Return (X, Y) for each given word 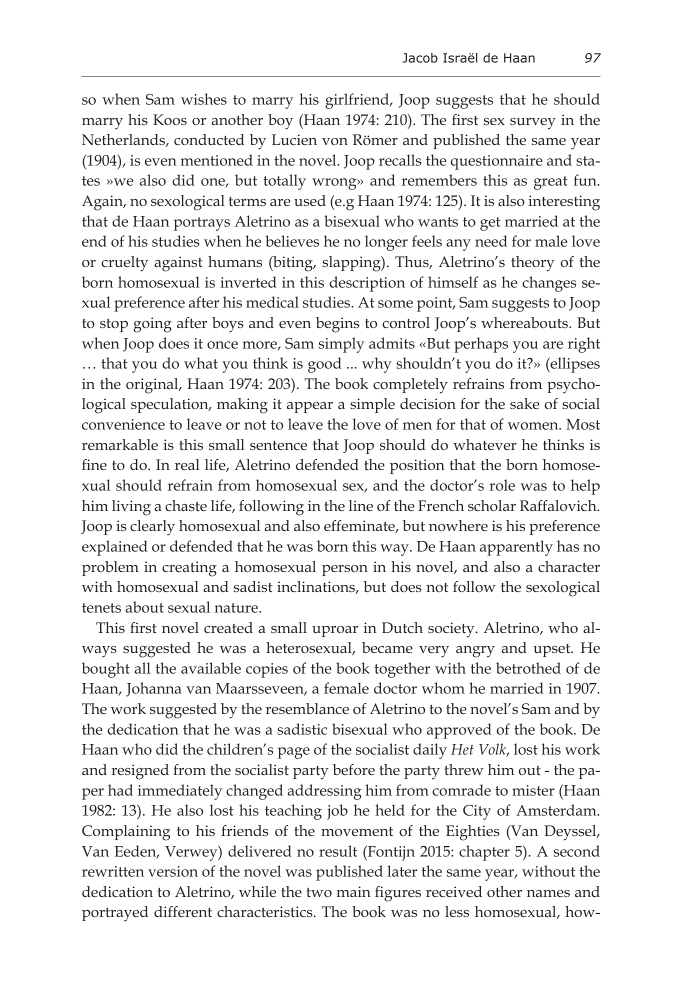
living (131, 508)
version (173, 871)
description (367, 284)
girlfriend (358, 101)
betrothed (528, 668)
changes (549, 284)
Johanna (154, 689)
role (502, 485)
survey (533, 124)
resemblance (307, 708)
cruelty (124, 264)
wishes (204, 99)
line (361, 505)
